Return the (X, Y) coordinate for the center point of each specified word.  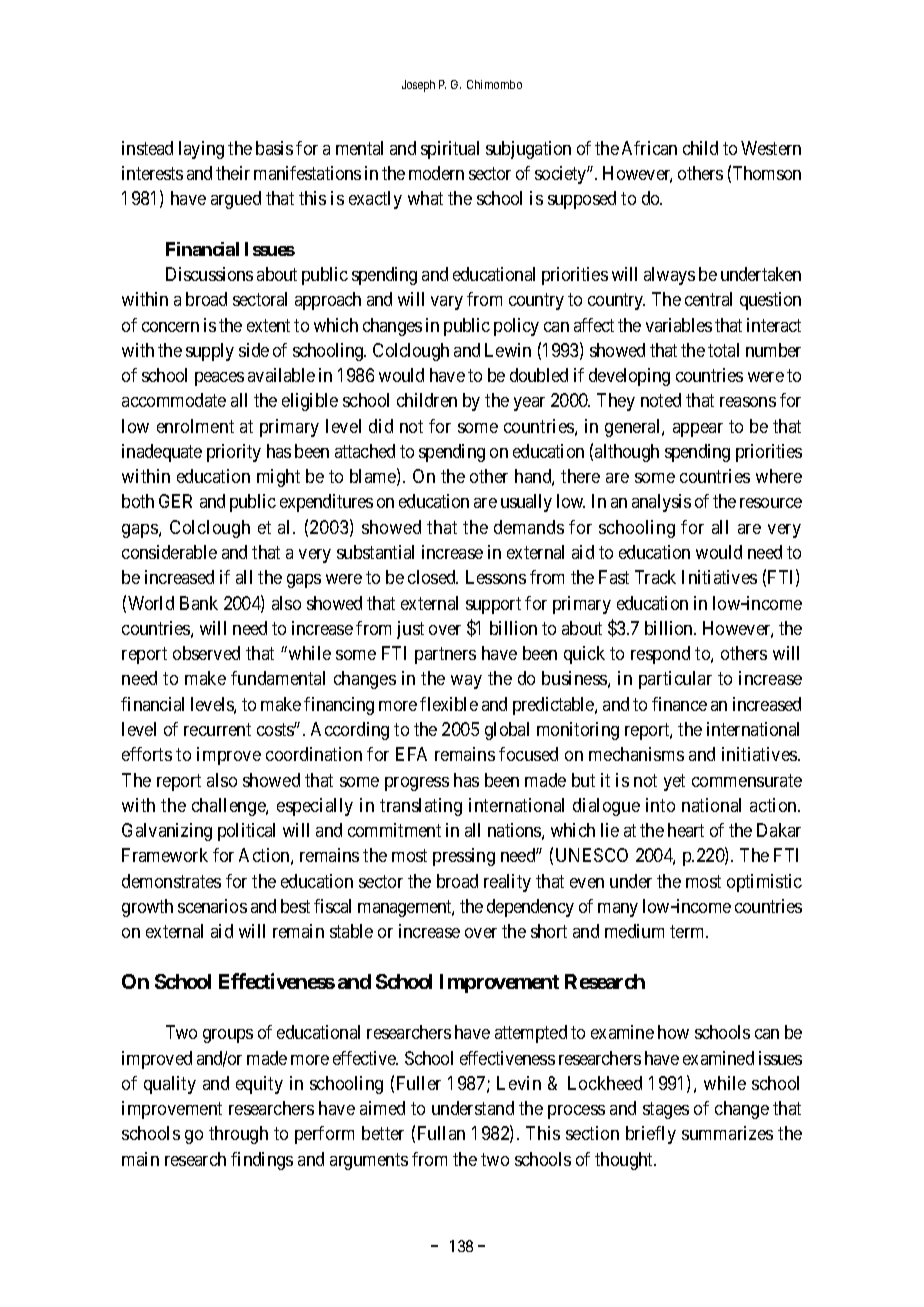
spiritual (450, 150)
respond (660, 655)
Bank (199, 603)
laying (201, 150)
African (649, 148)
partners (445, 655)
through (238, 1135)
